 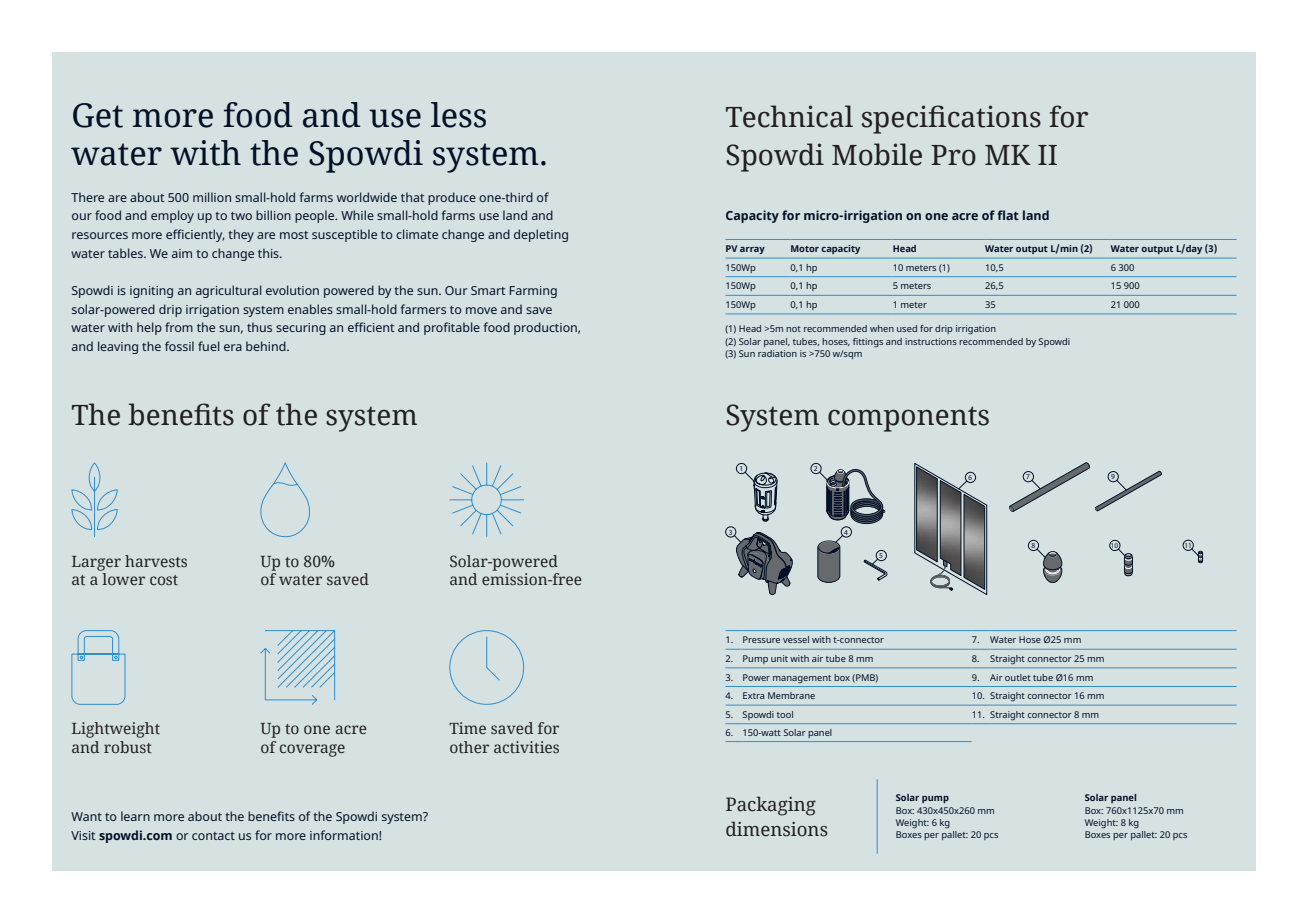 I want to click on Get, so click(x=98, y=115).
